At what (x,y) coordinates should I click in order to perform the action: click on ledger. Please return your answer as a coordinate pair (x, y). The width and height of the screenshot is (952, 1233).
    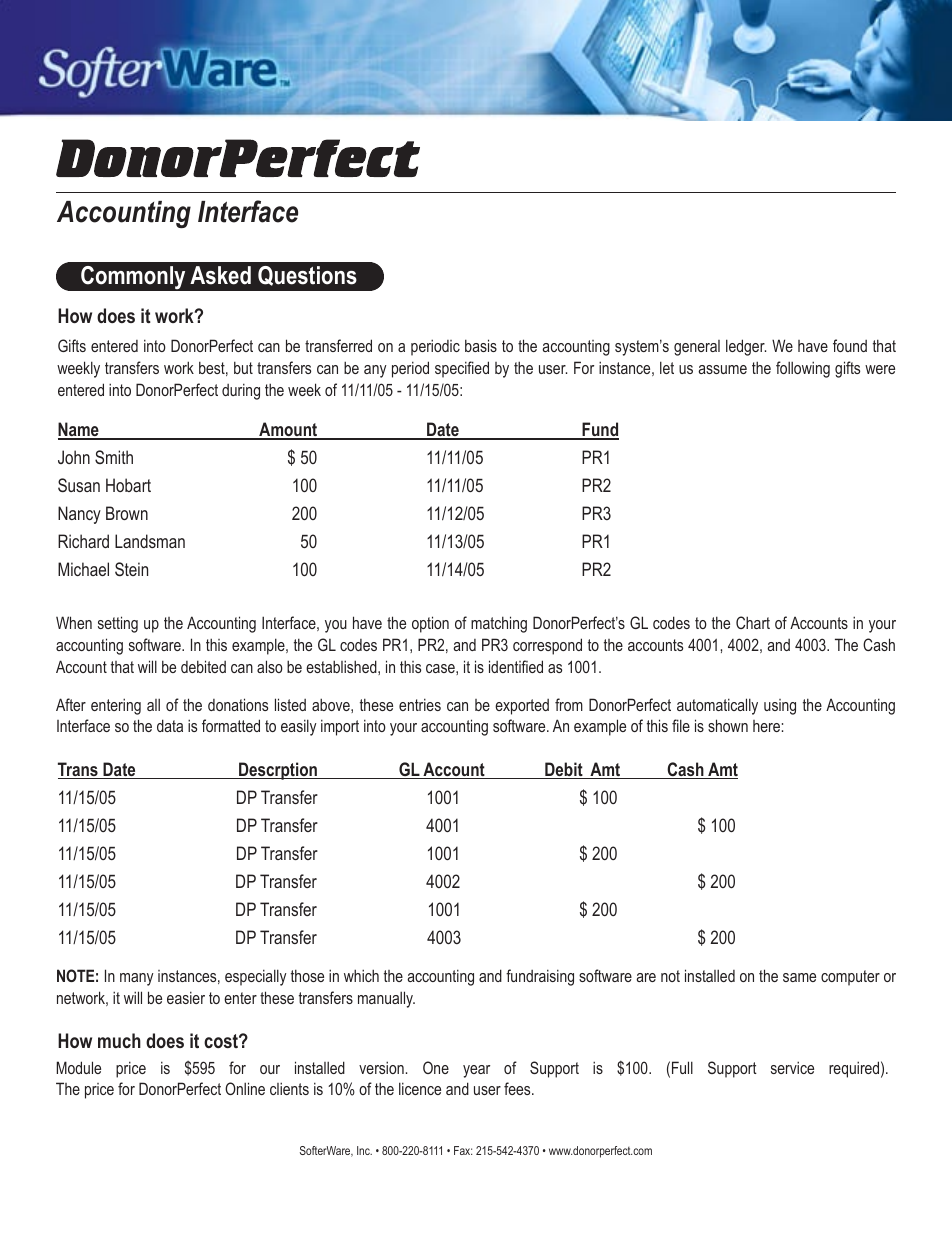
    Looking at the image, I should click on (746, 347).
